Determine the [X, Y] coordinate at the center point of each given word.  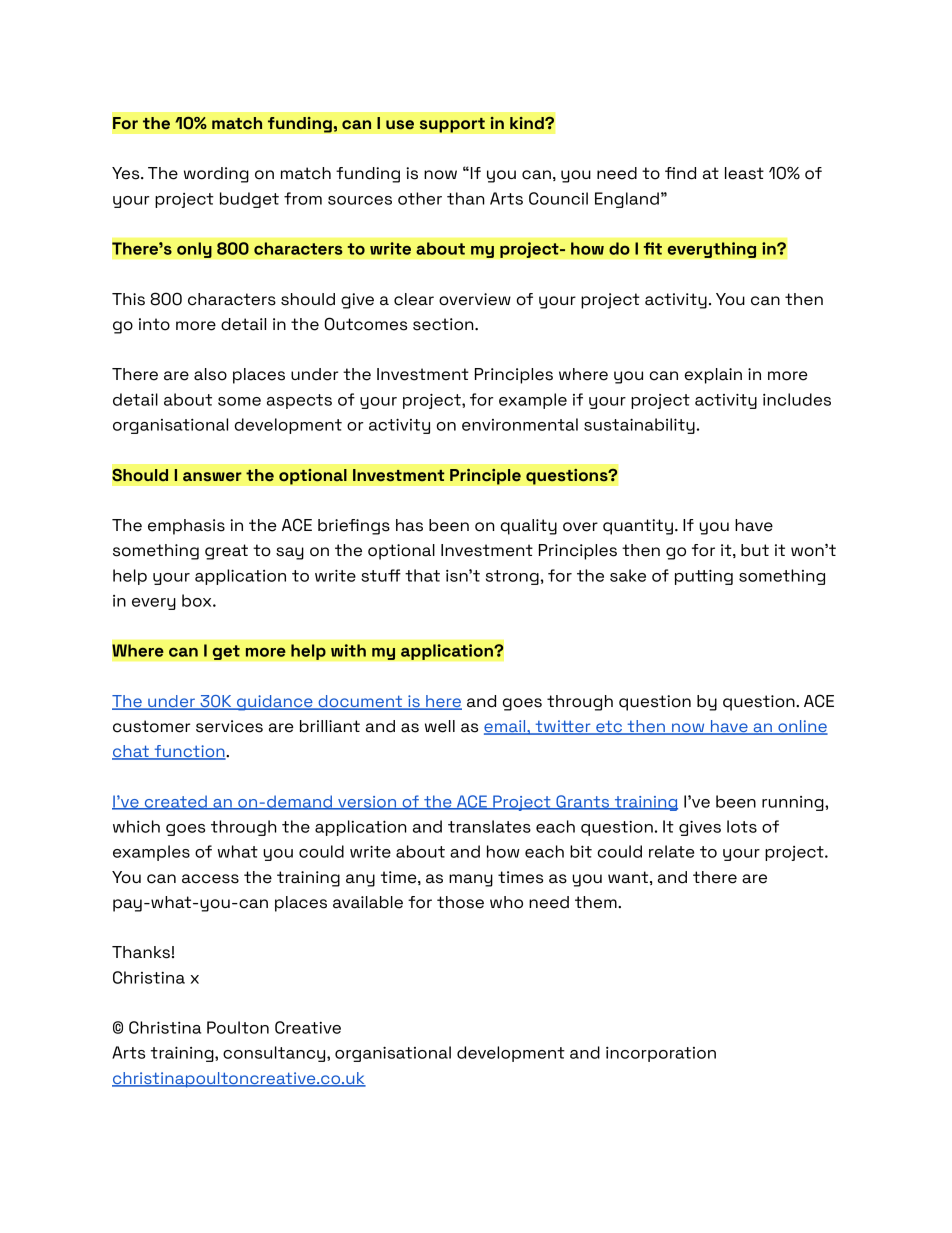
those [460, 902]
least [744, 173]
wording [216, 175]
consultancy [275, 1054]
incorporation [661, 1054]
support [452, 125]
